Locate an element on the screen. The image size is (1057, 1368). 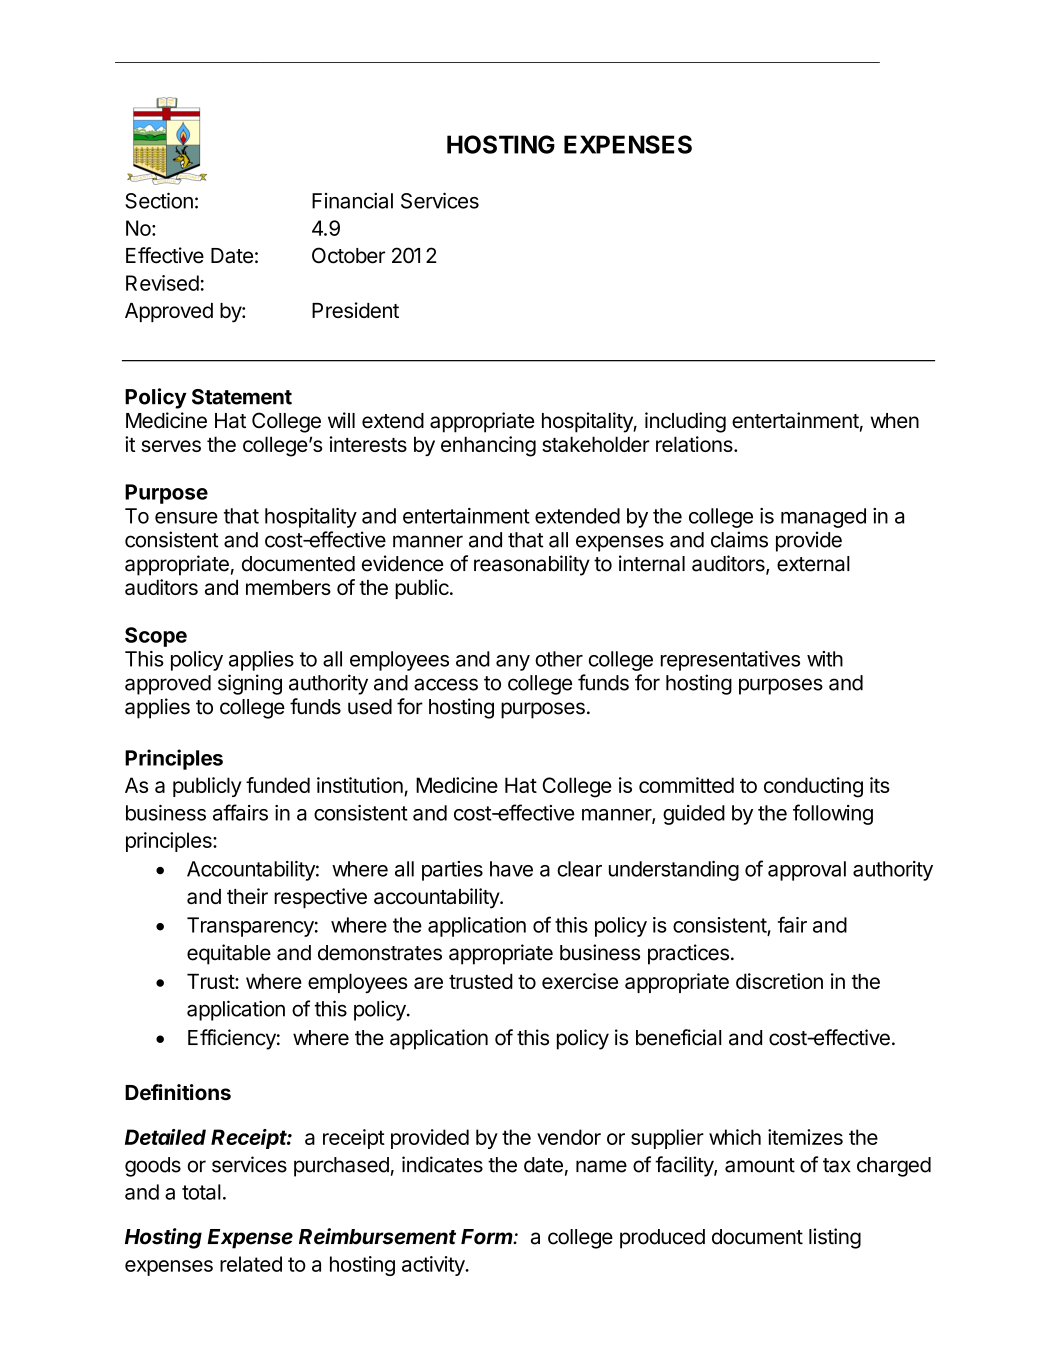
have is located at coordinates (511, 869).
